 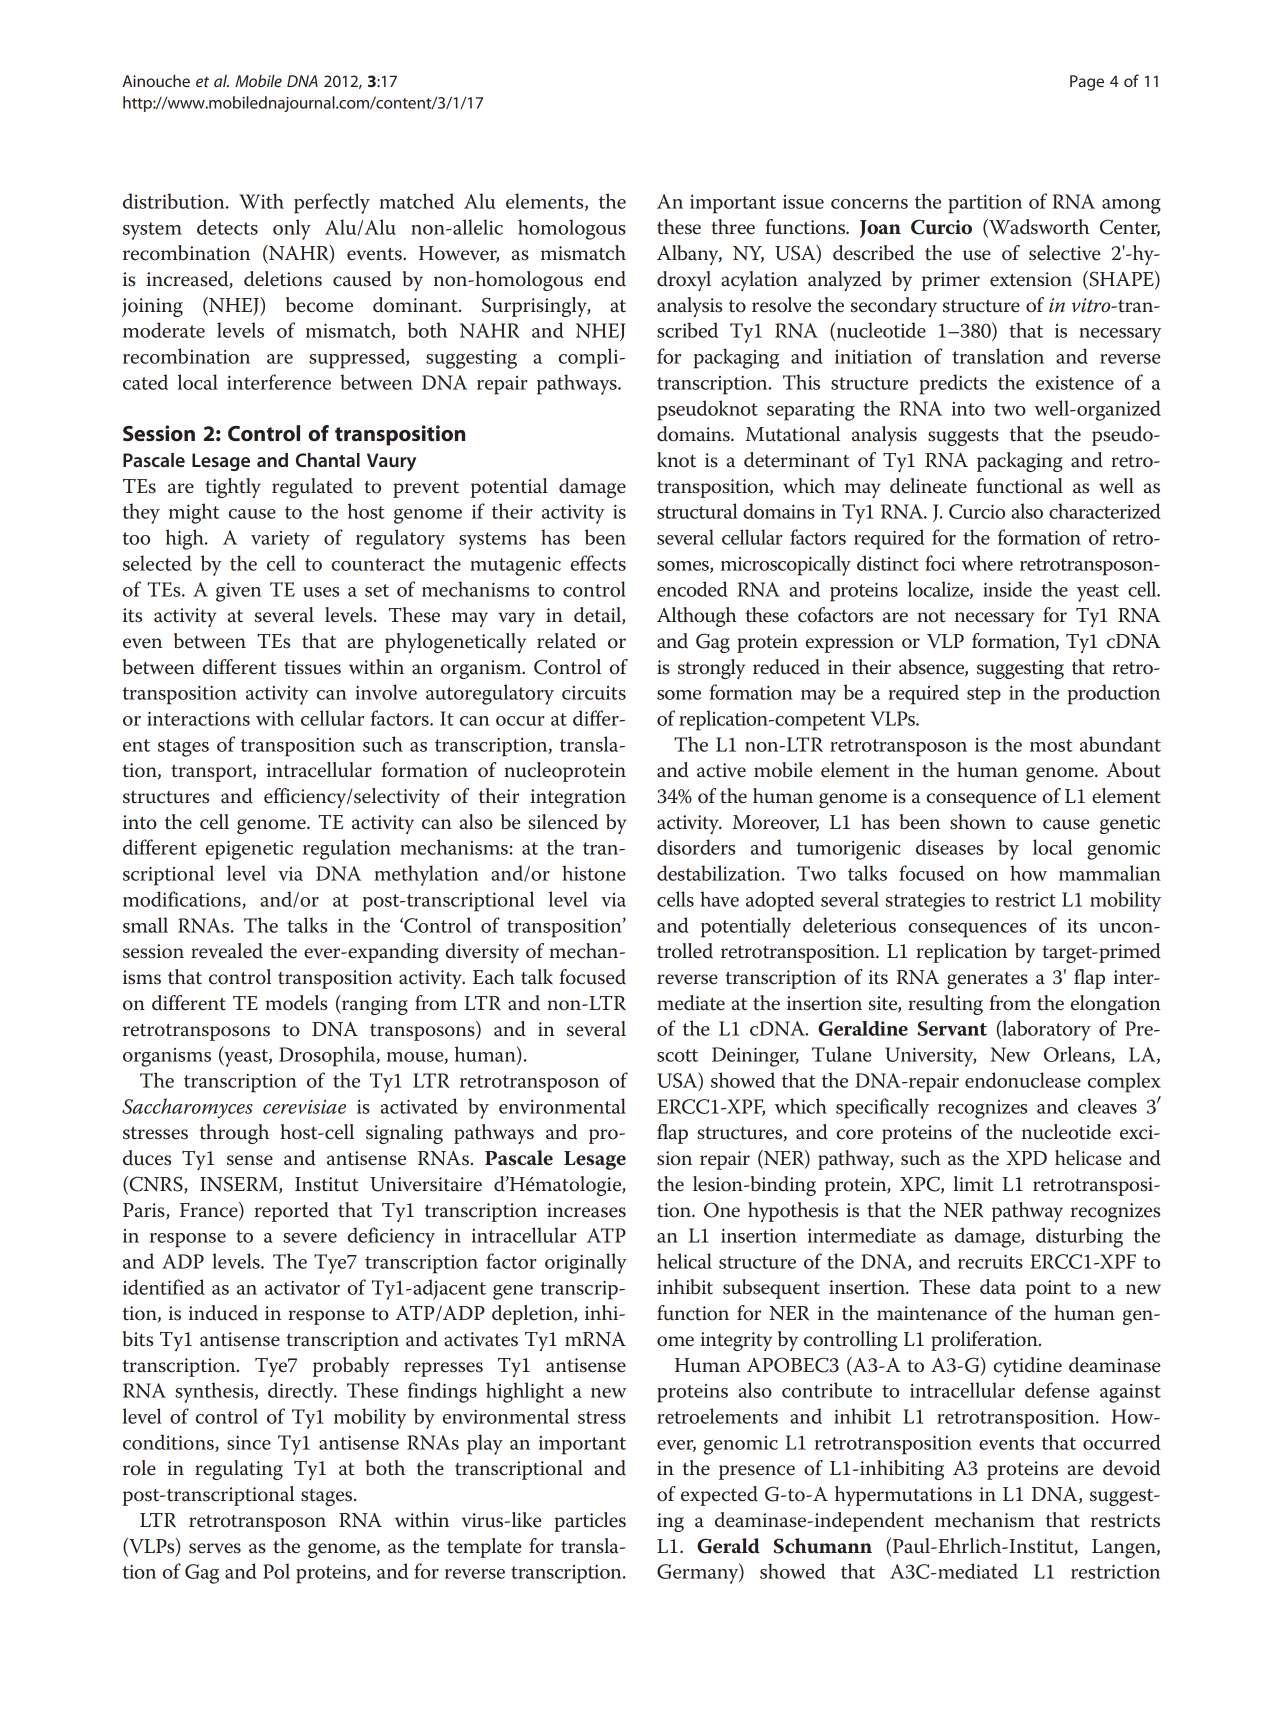 I want to click on three, so click(x=733, y=227).
